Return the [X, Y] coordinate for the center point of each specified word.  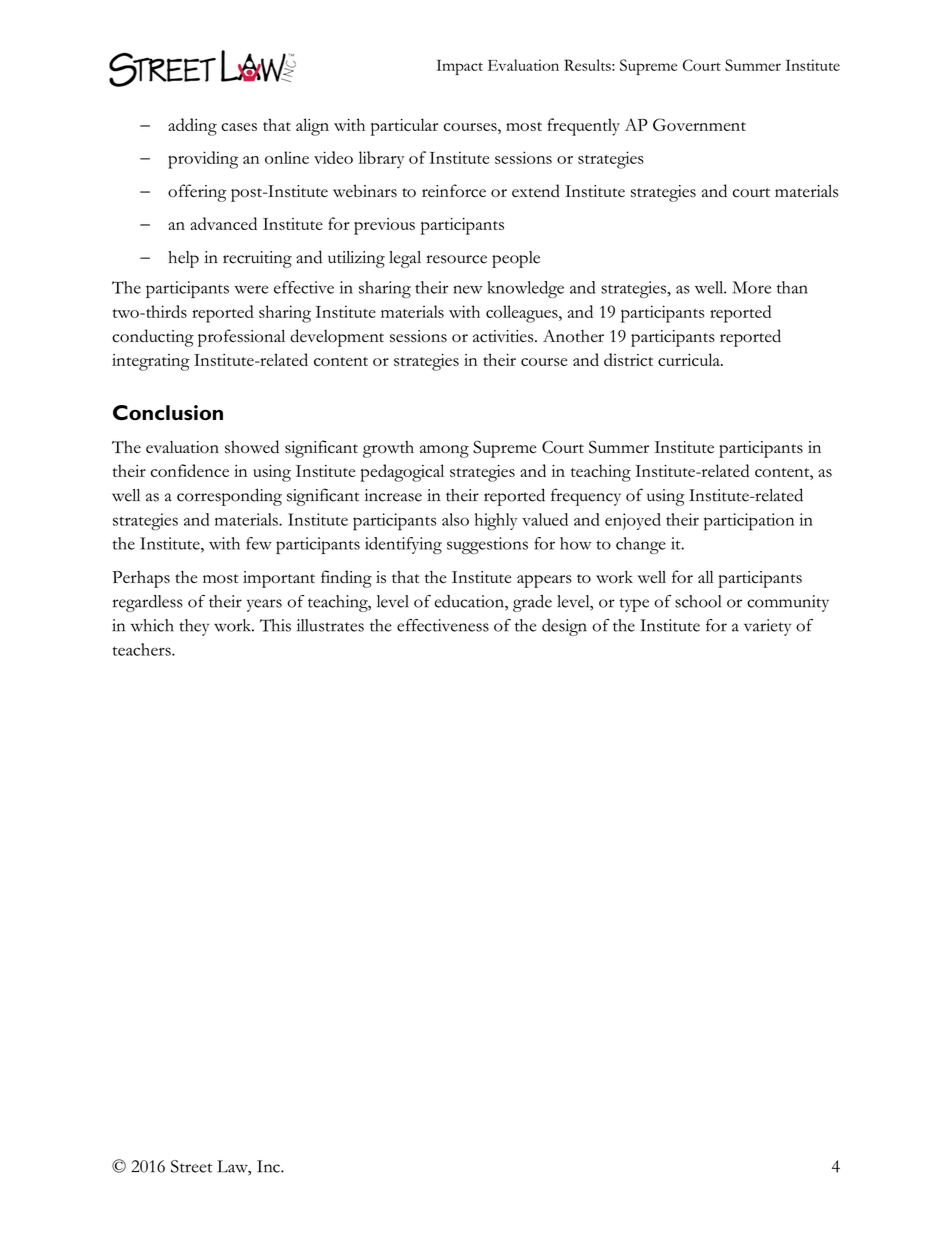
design [564, 627]
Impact [460, 67]
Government [699, 124]
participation [749, 522]
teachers [143, 649]
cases [239, 127]
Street [191, 1166]
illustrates [330, 625]
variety [767, 627]
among [444, 451]
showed [252, 447]
